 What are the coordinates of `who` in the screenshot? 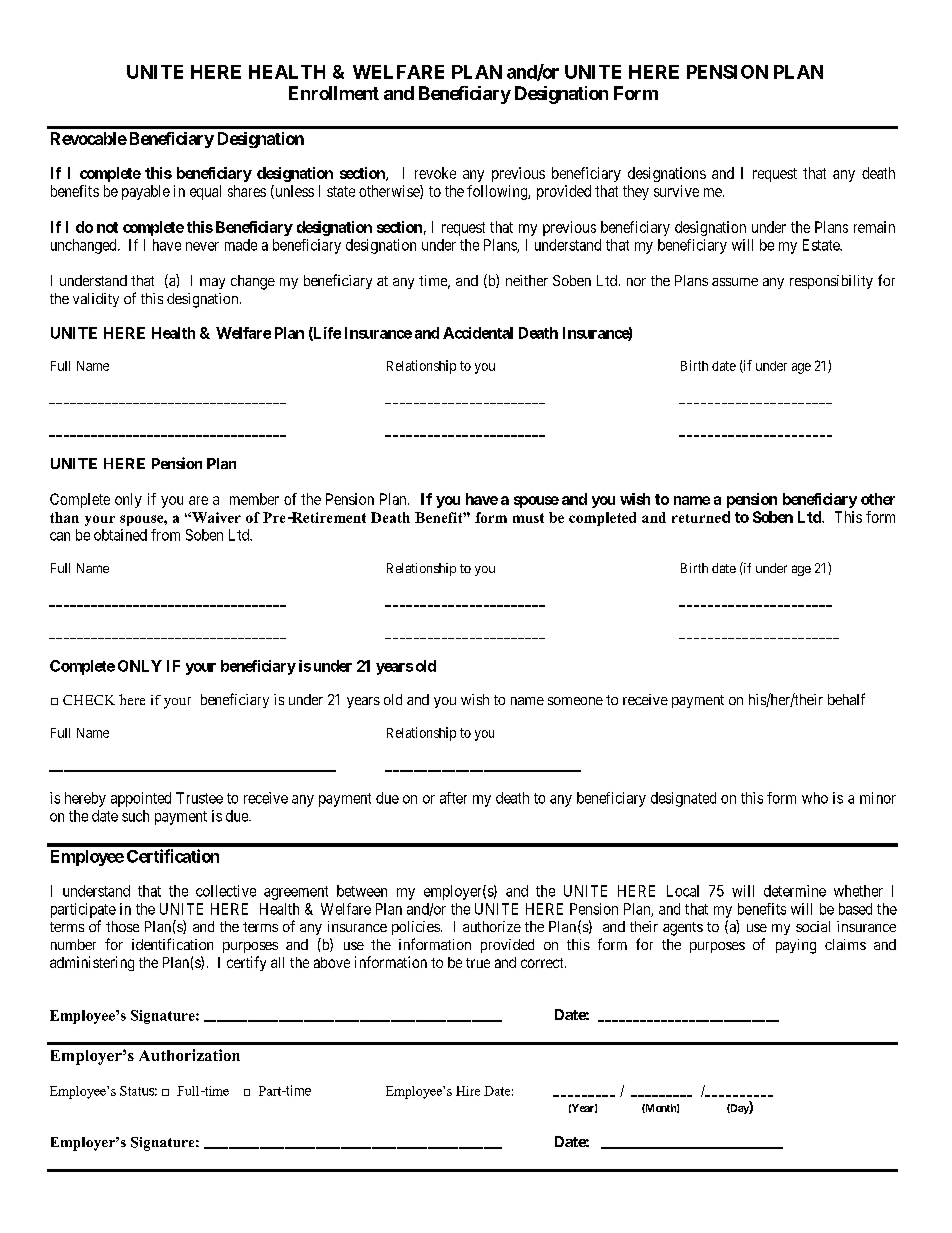 It's located at (815, 798).
